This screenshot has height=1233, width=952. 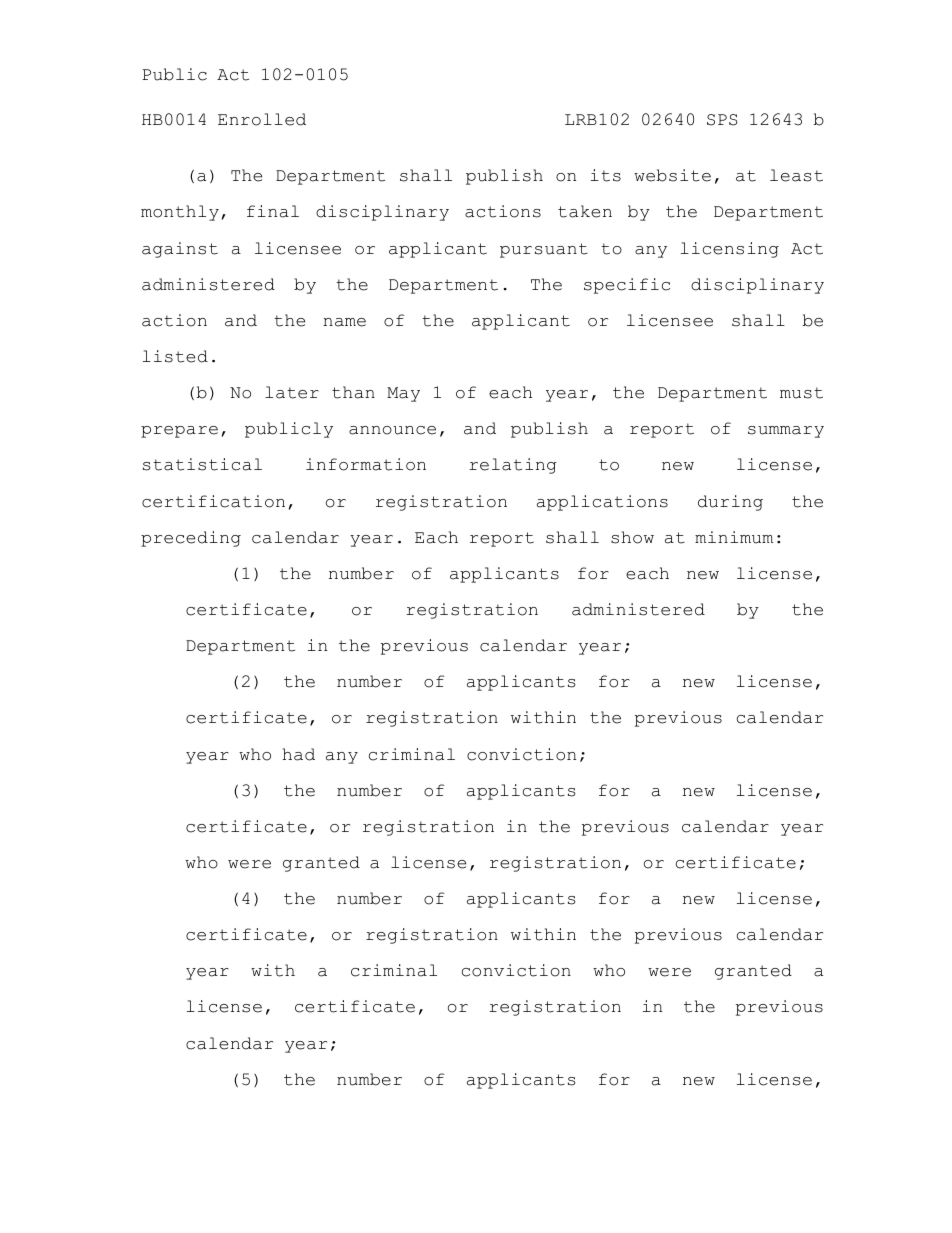 What do you see at coordinates (344, 322) in the screenshot?
I see `name` at bounding box center [344, 322].
